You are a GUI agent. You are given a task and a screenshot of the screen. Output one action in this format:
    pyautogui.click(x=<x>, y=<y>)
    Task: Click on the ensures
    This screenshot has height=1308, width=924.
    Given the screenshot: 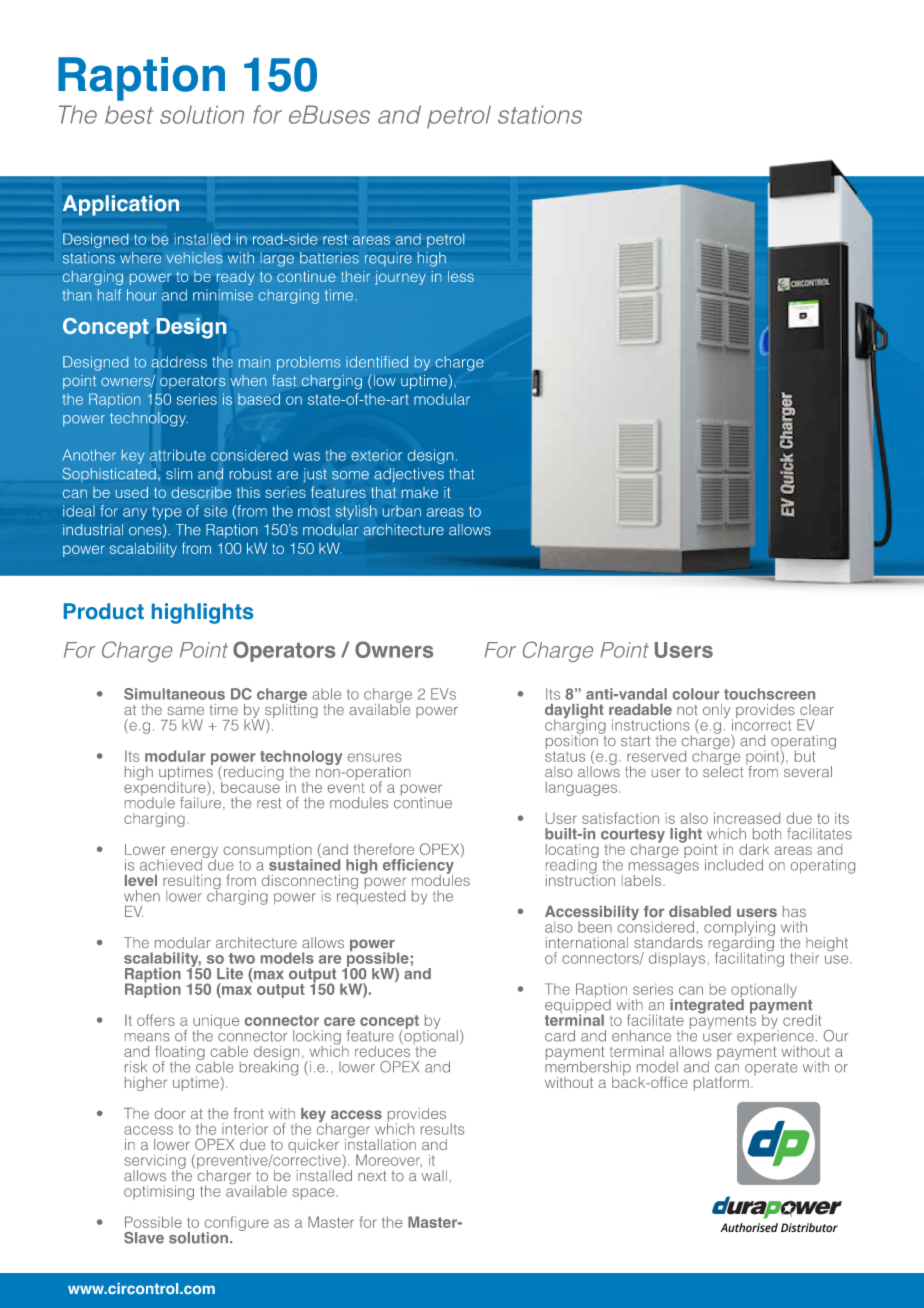 What is the action you would take?
    pyautogui.click(x=374, y=757)
